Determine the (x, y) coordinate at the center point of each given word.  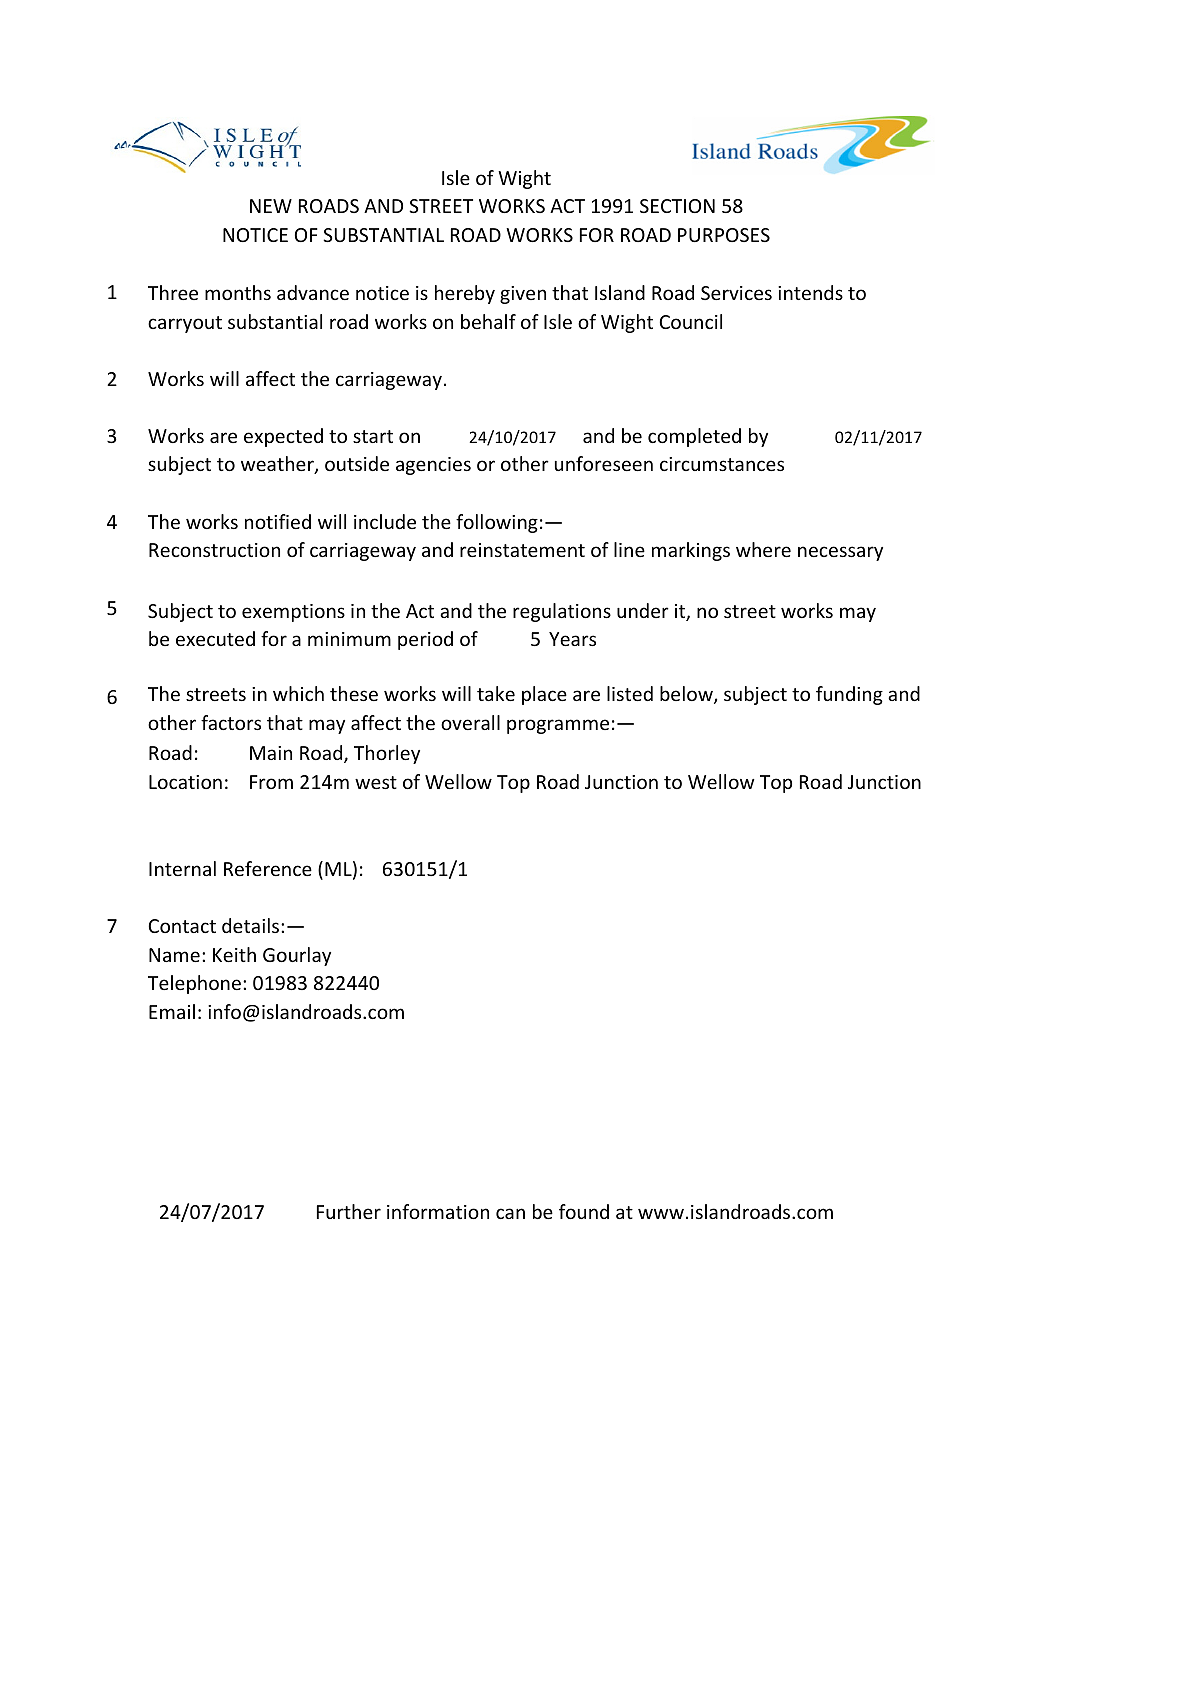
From (271, 782)
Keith (234, 954)
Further (349, 1211)
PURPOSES (724, 235)
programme (558, 726)
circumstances (722, 464)
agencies (433, 466)
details (252, 925)
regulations (562, 612)
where (763, 549)
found (584, 1211)
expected (283, 437)
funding (849, 695)
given (523, 295)
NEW (271, 206)
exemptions (293, 613)
